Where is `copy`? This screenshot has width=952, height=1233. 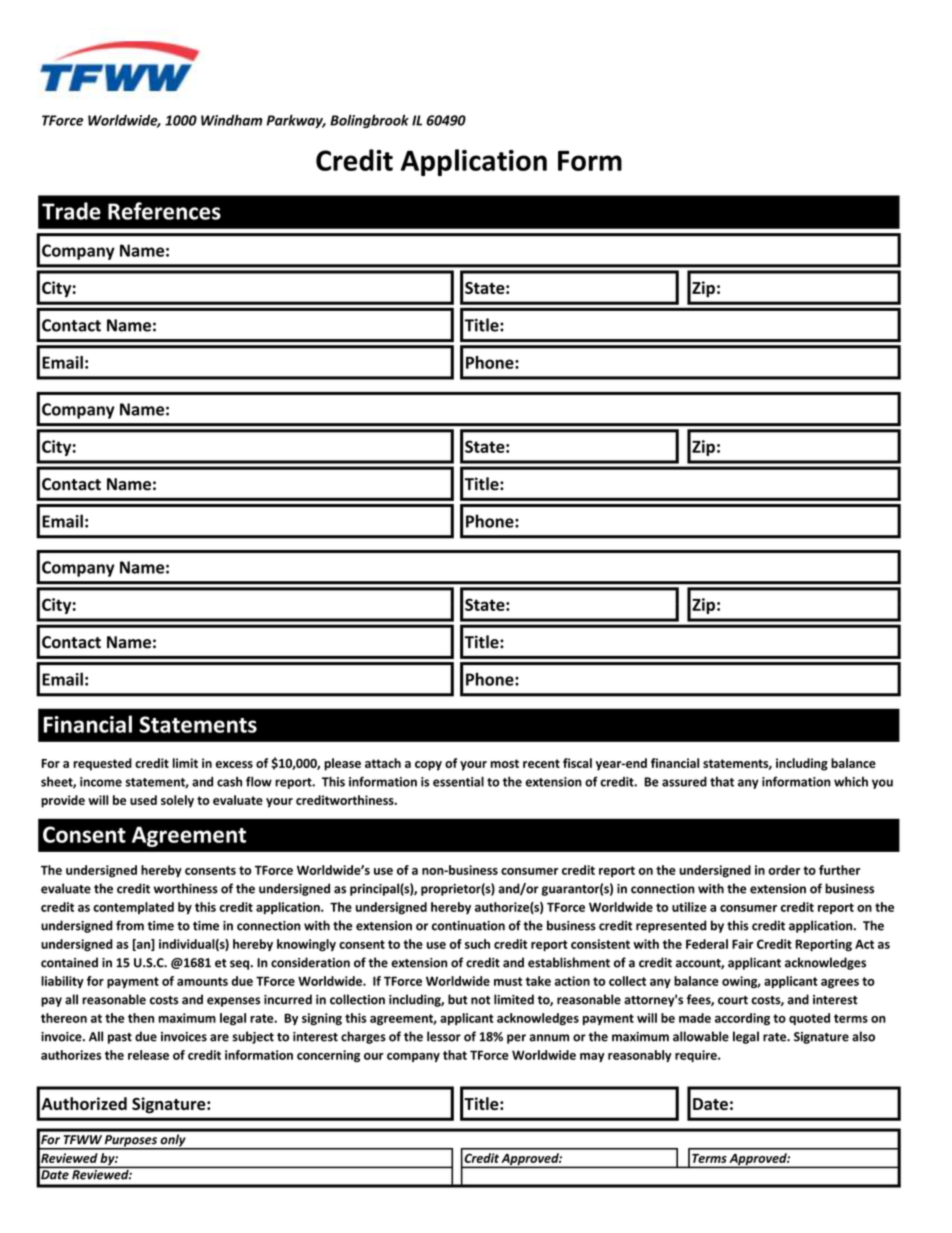 copy is located at coordinates (428, 766).
